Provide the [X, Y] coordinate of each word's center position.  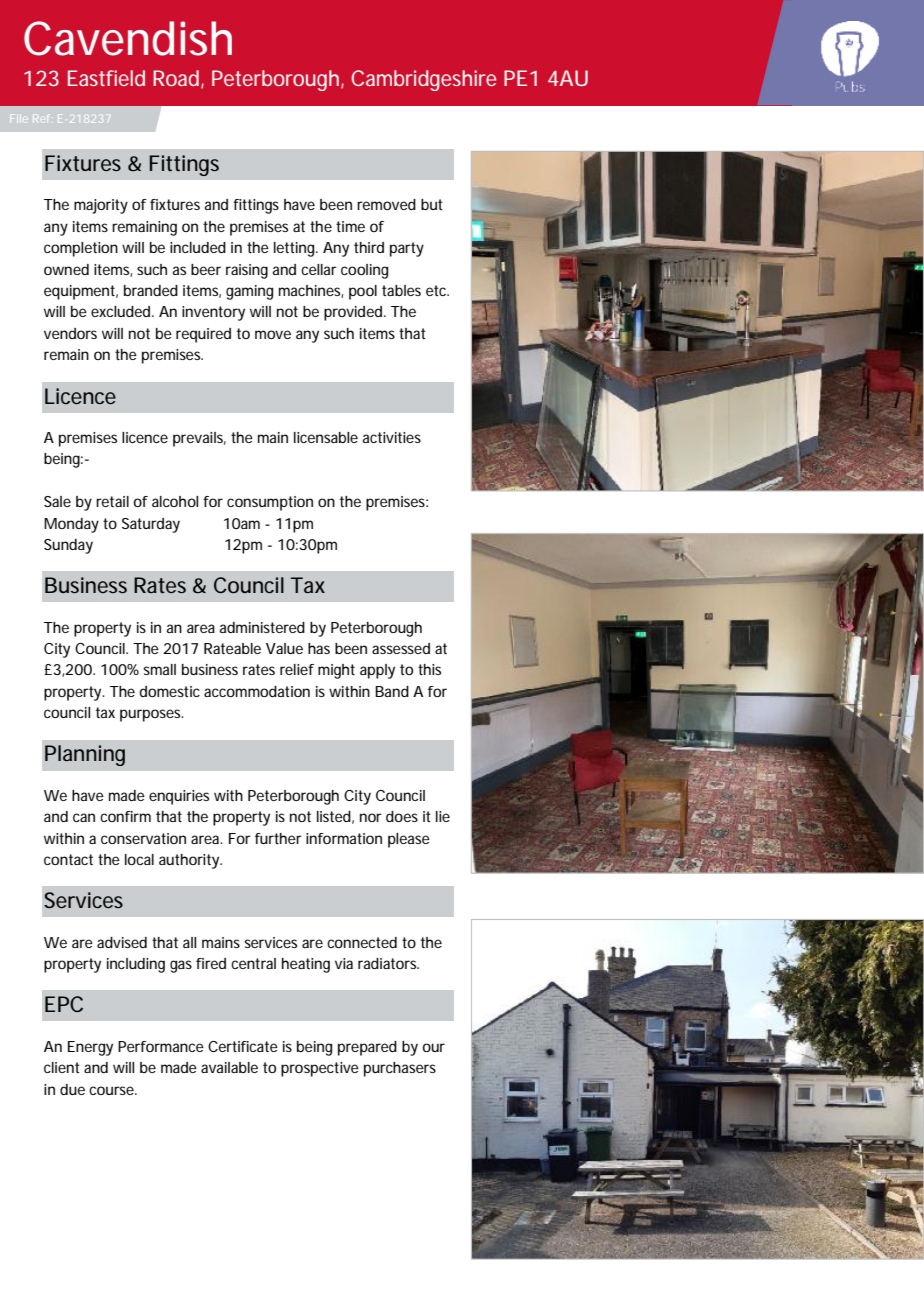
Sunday [68, 546]
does [402, 816]
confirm [125, 816]
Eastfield [106, 78]
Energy [90, 1048]
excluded [122, 311]
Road [177, 79]
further [278, 838]
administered [262, 627]
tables [401, 290]
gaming [249, 292]
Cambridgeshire [423, 80]
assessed [401, 648]
